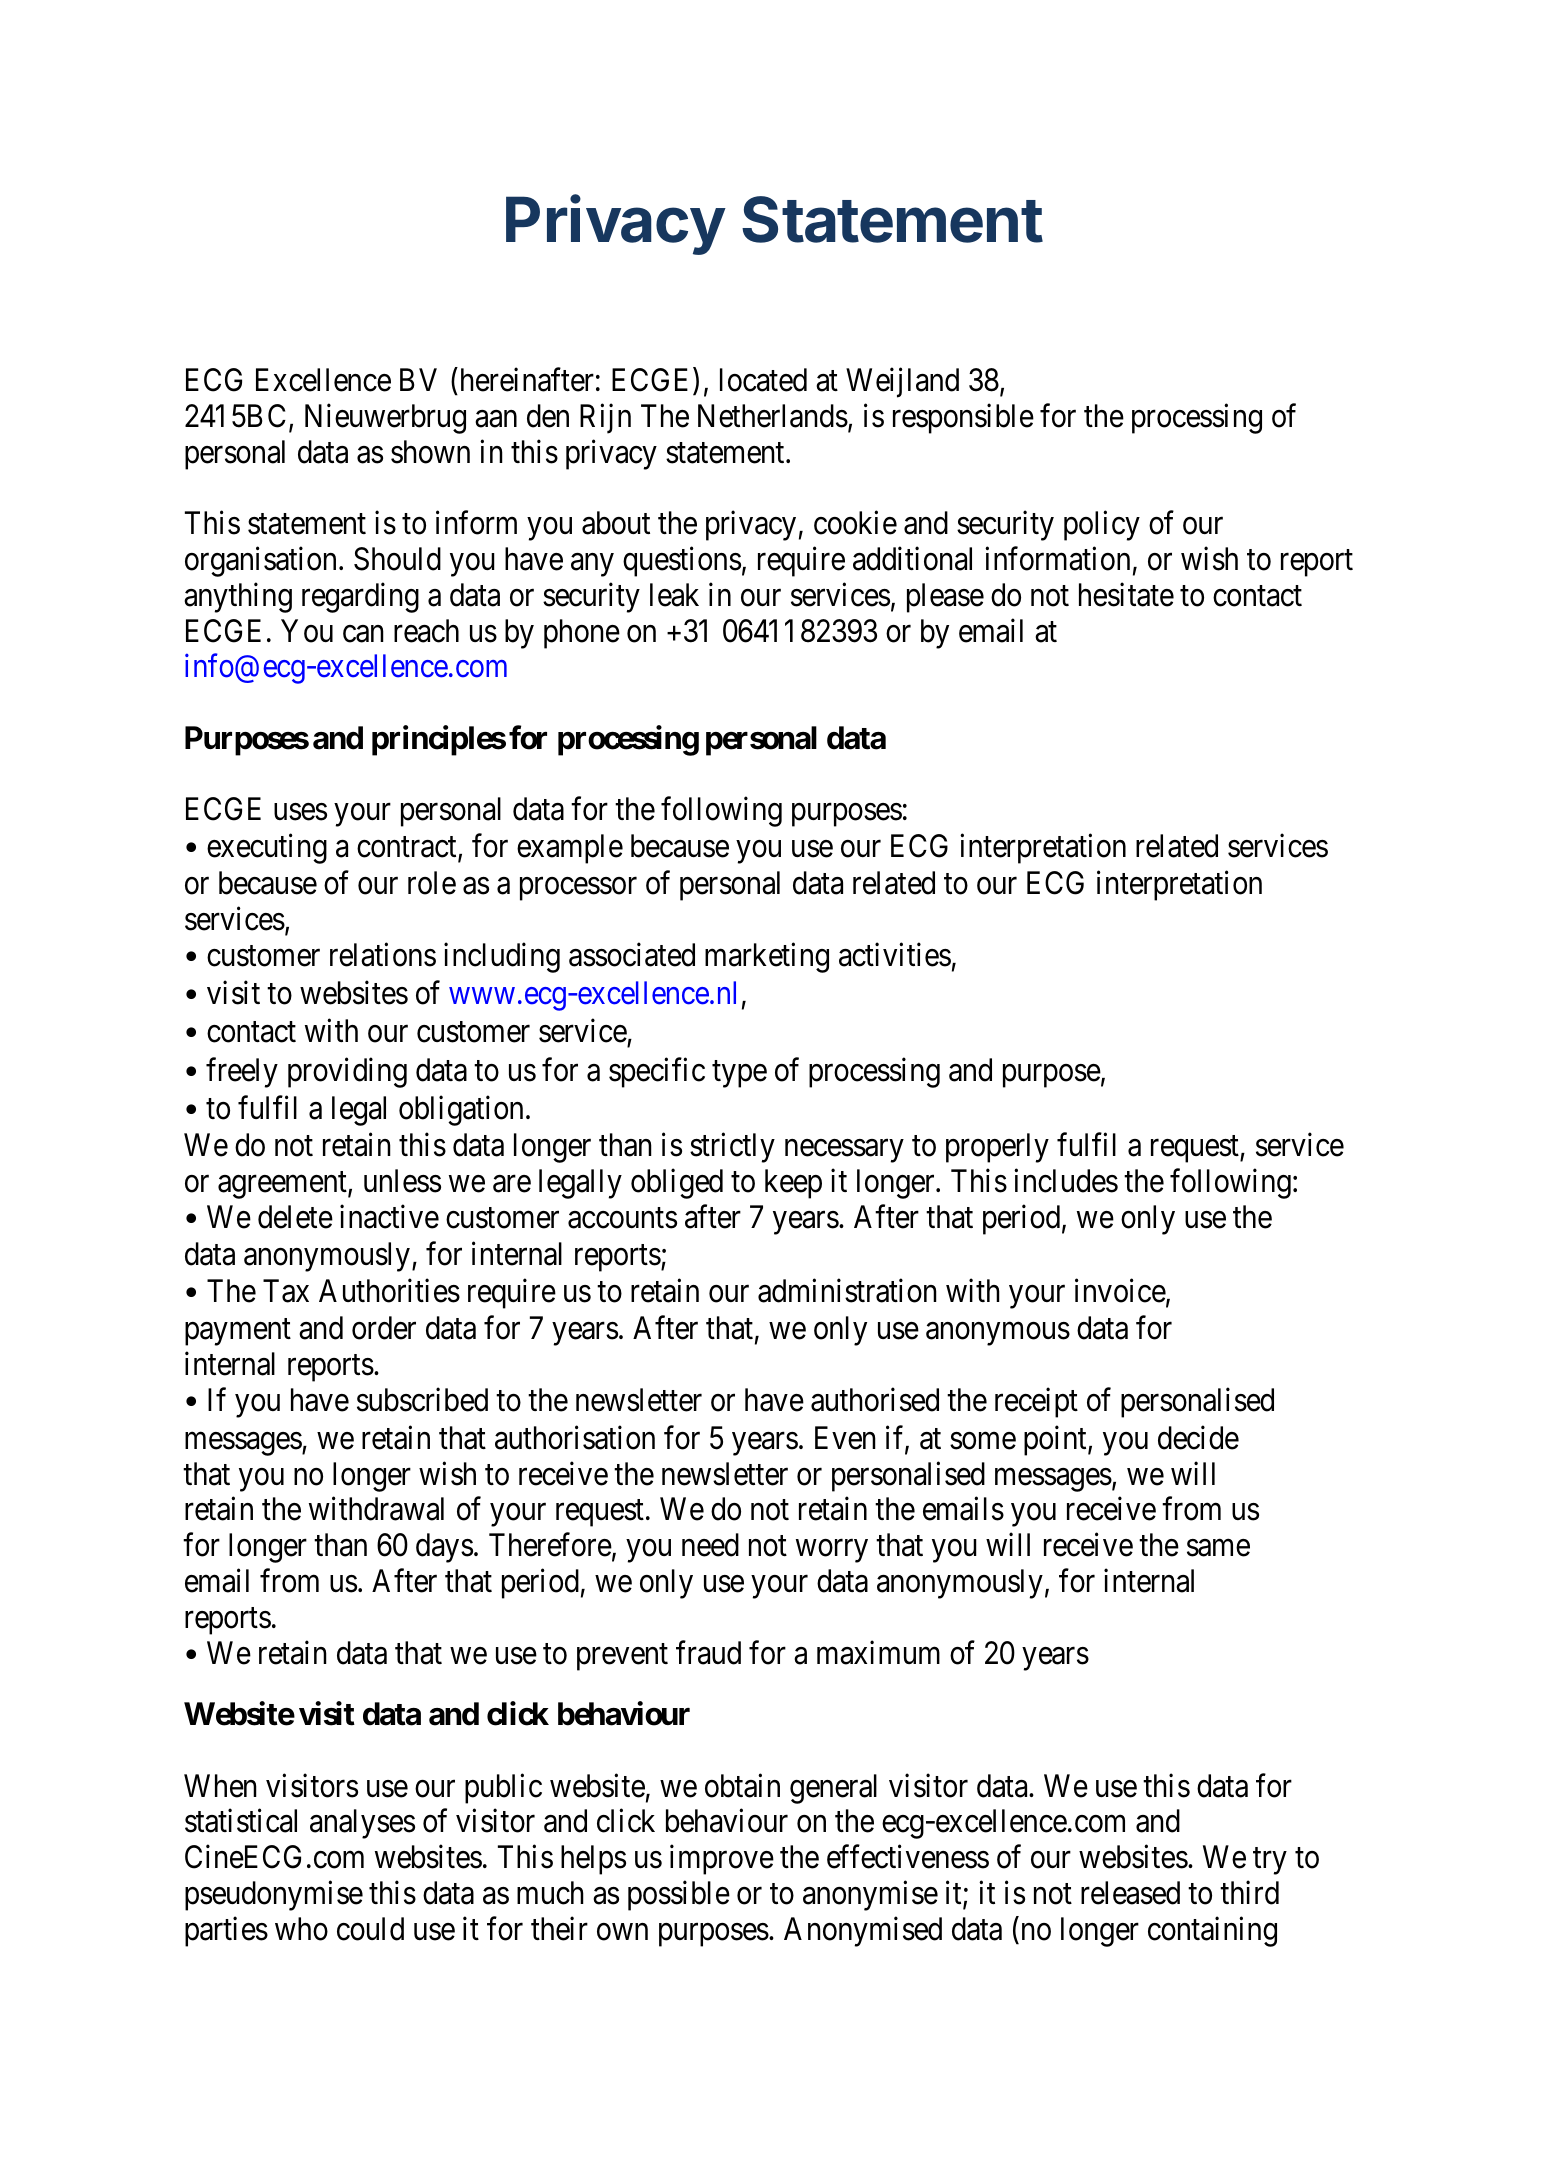 The image size is (1544, 2183). What do you see at coordinates (1130, 1893) in the image?
I see `released` at bounding box center [1130, 1893].
